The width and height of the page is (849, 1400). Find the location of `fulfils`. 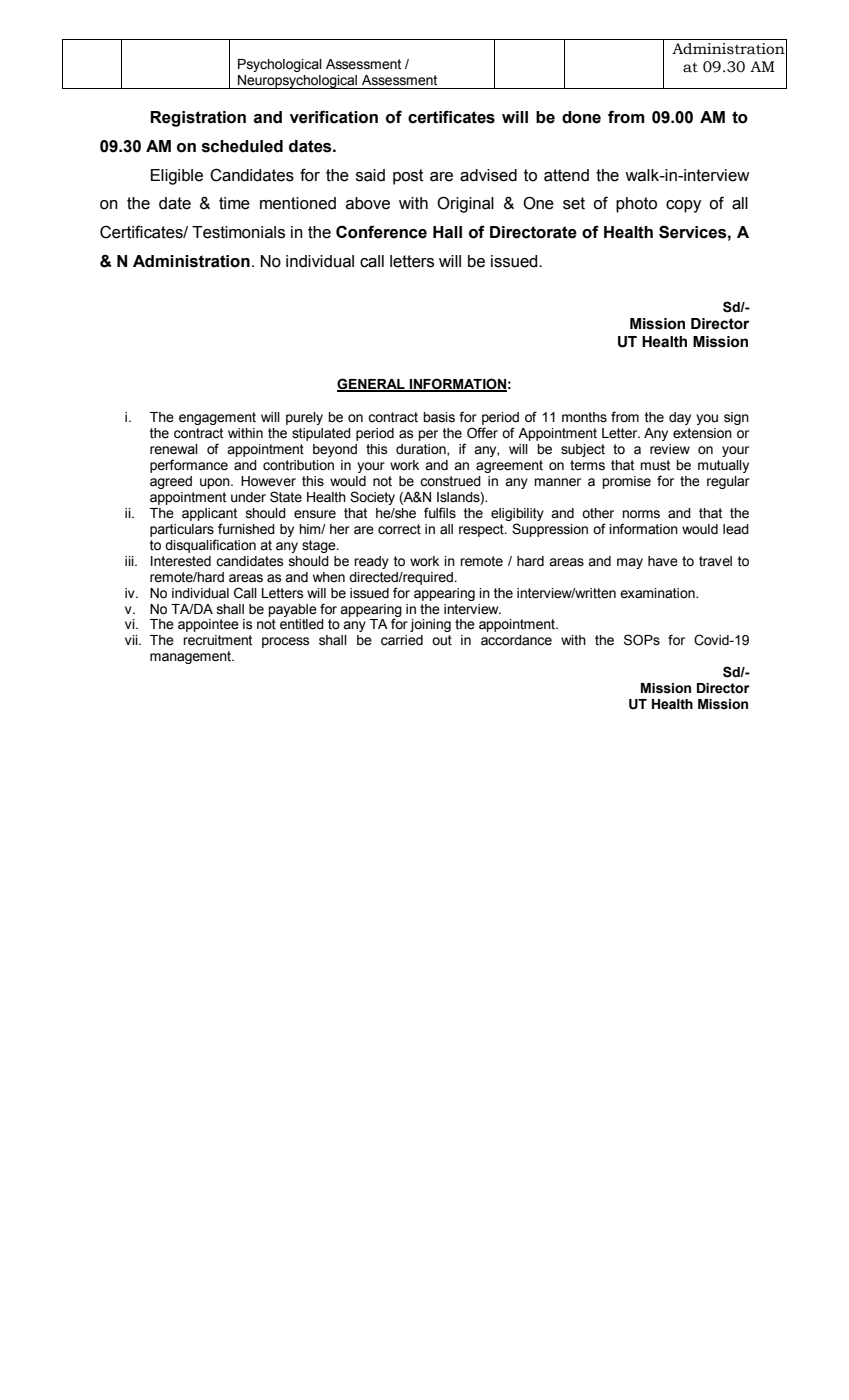

fulfils is located at coordinates (440, 513).
